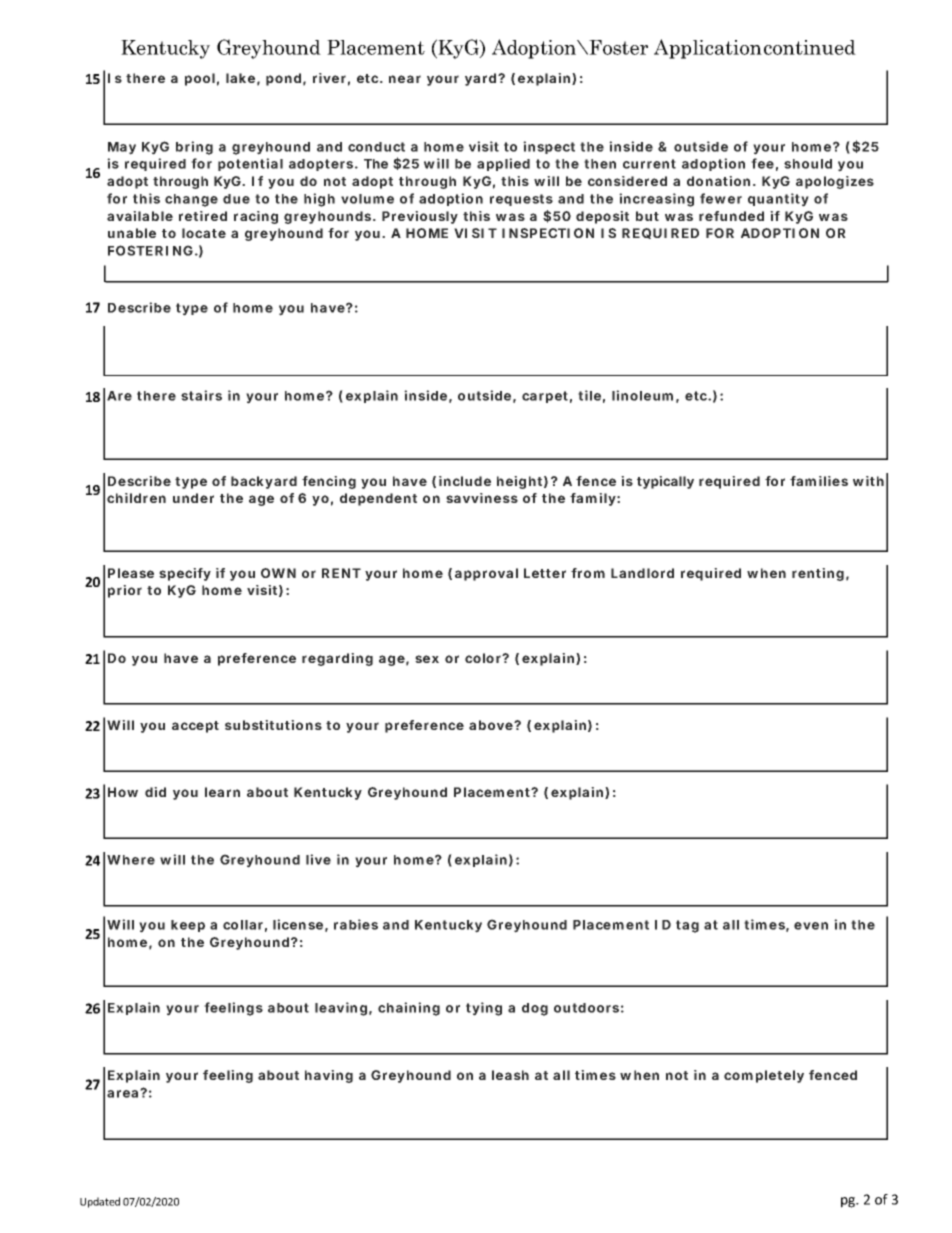 The image size is (952, 1233). What do you see at coordinates (185, 574) in the screenshot?
I see `specify` at bounding box center [185, 574].
